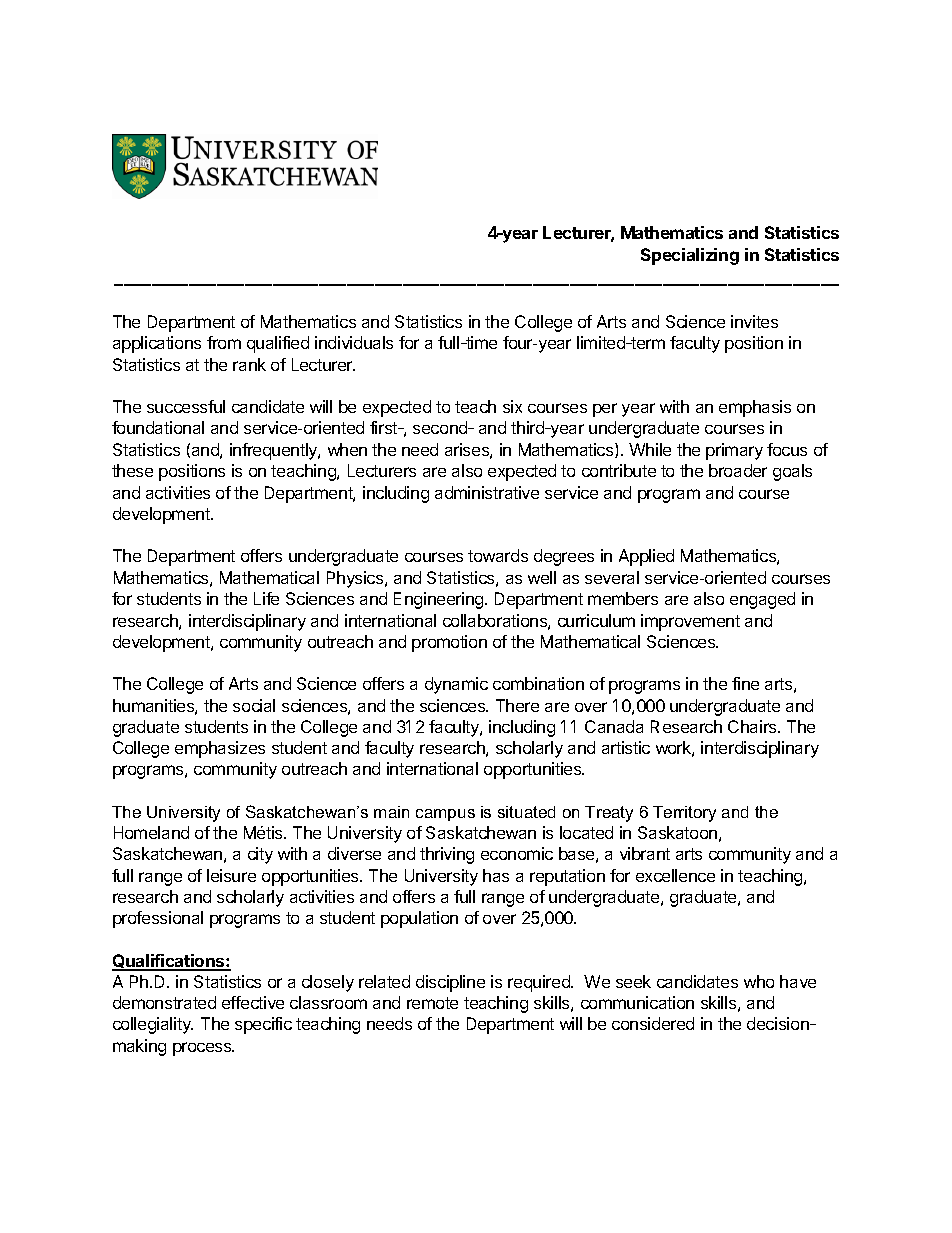  I want to click on effective, so click(253, 1002).
